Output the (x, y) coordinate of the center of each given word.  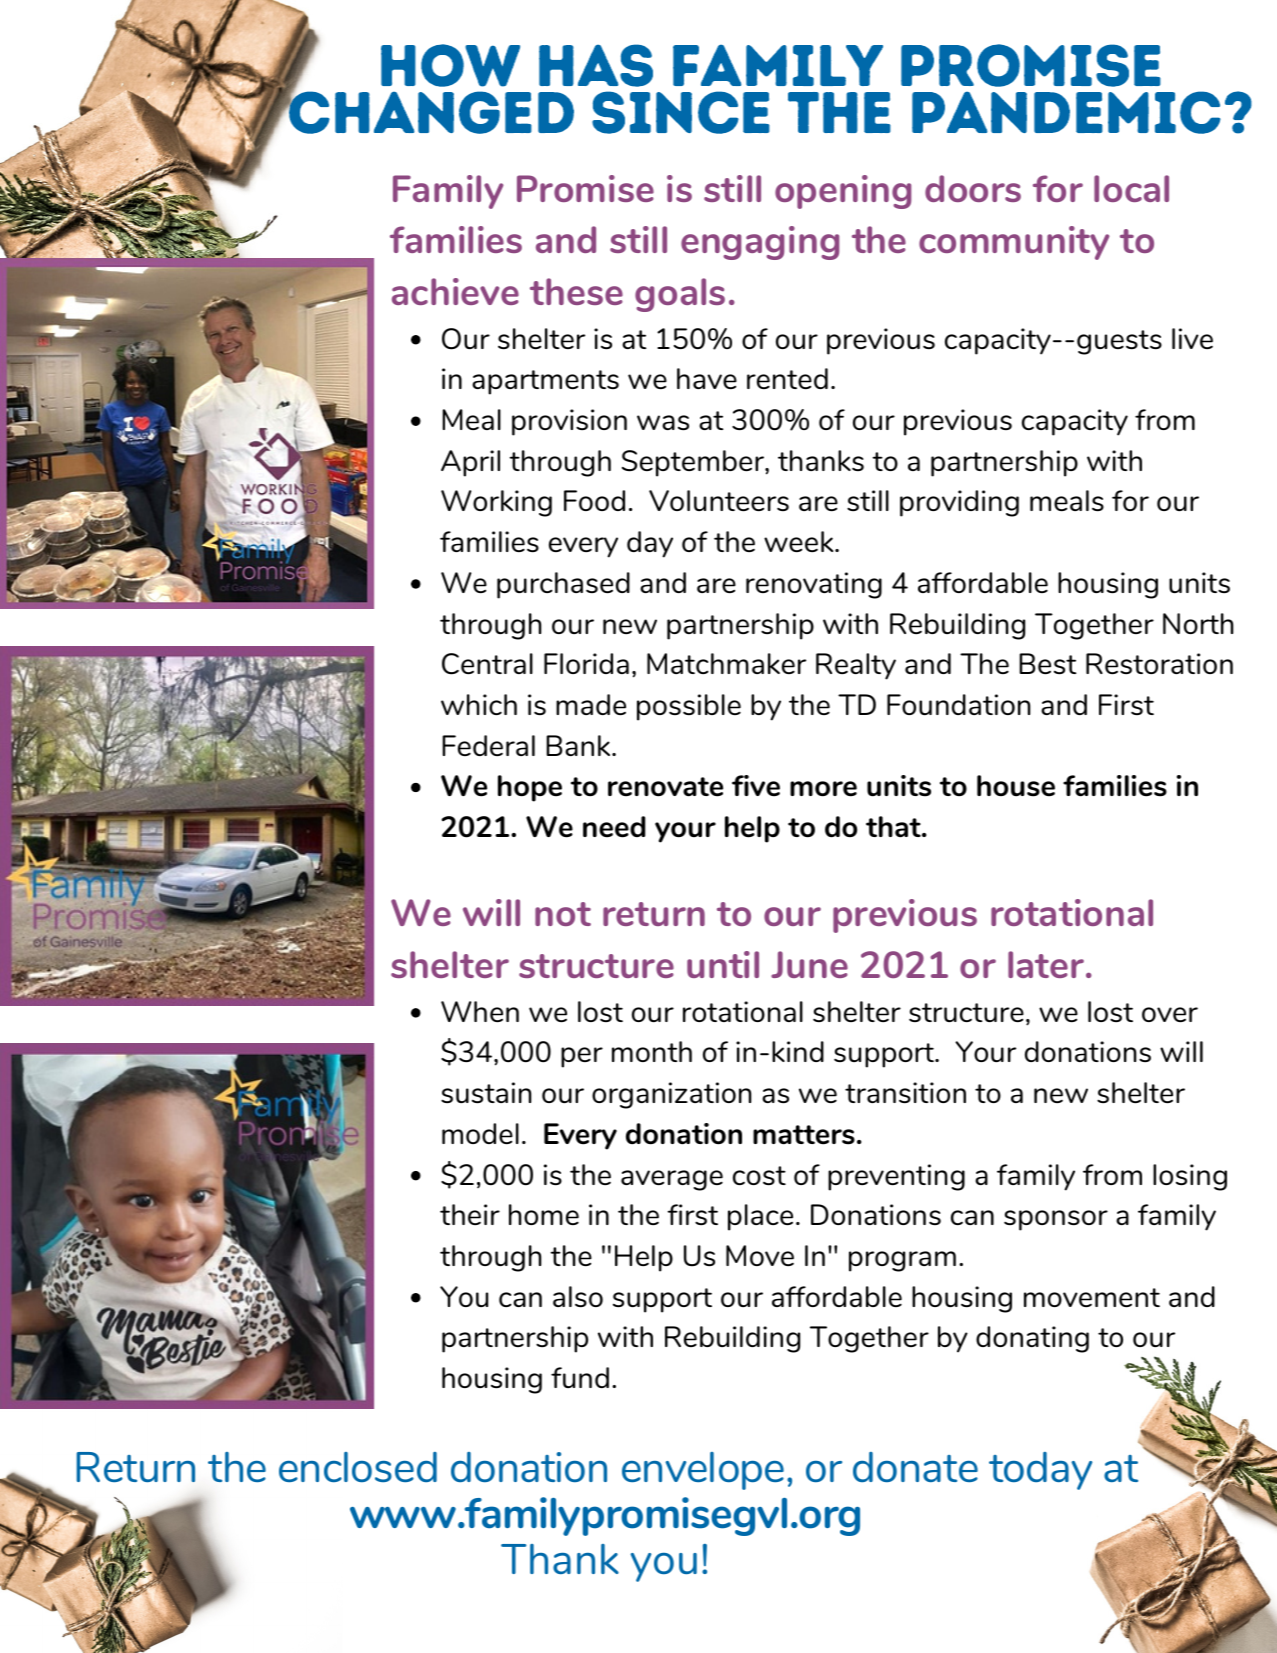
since (681, 112)
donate (915, 1467)
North (1198, 623)
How (450, 65)
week (800, 541)
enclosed (358, 1467)
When (480, 1011)
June (809, 964)
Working (496, 503)
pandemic (1066, 112)
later (1047, 964)
